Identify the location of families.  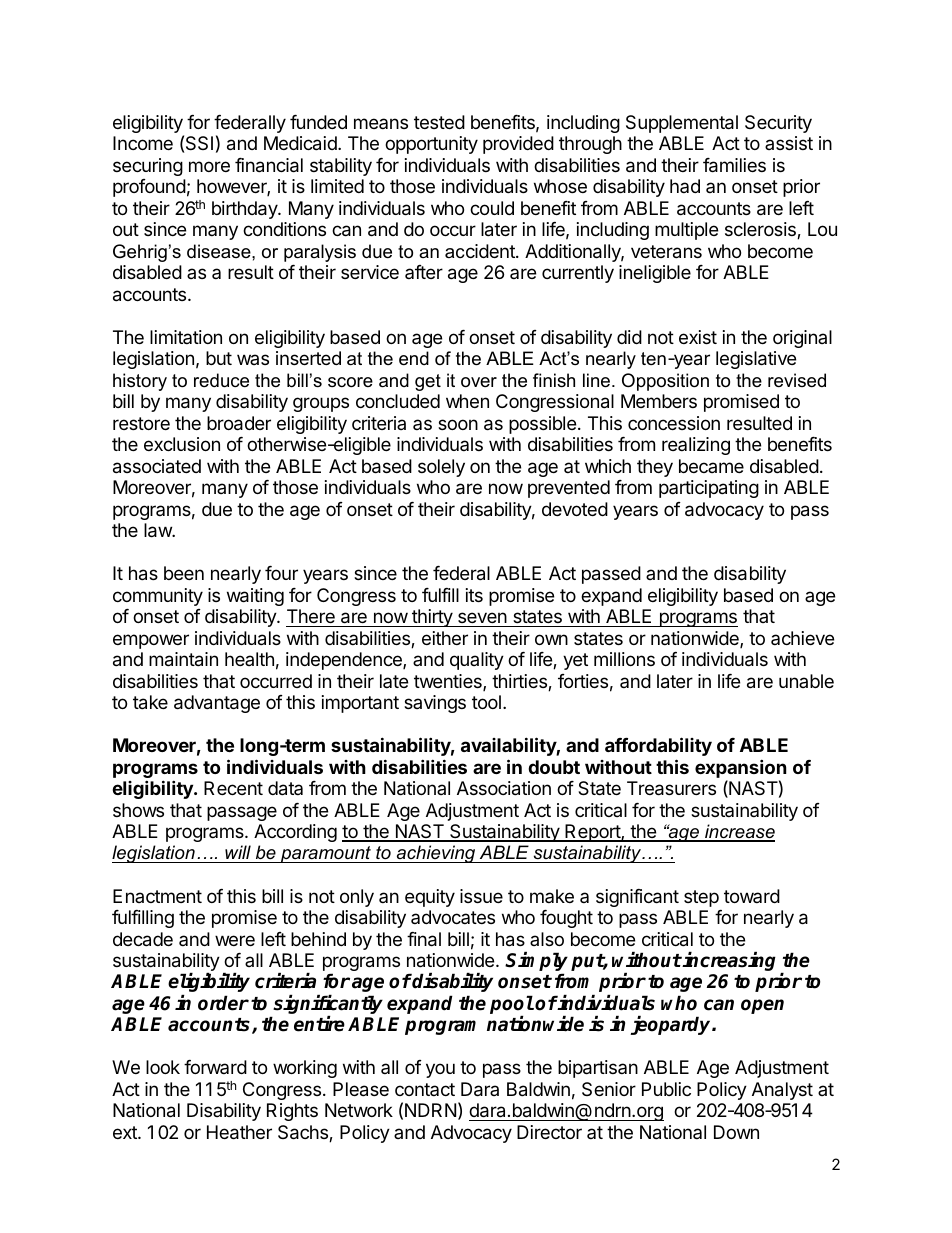
(734, 165).
